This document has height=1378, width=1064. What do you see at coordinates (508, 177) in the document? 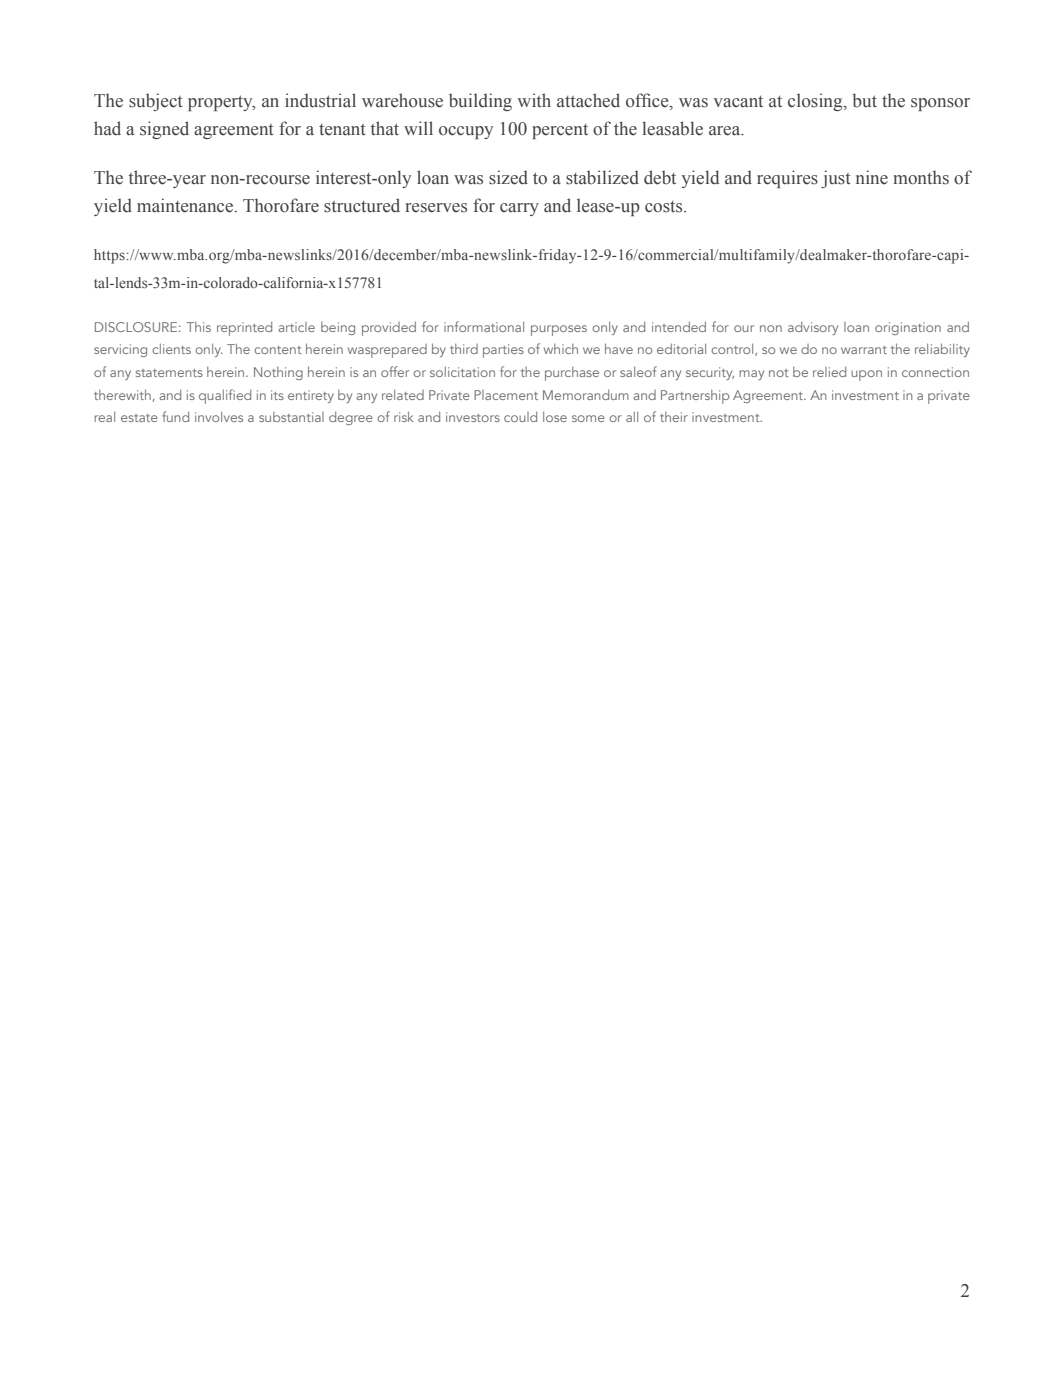
I see `sized` at bounding box center [508, 177].
